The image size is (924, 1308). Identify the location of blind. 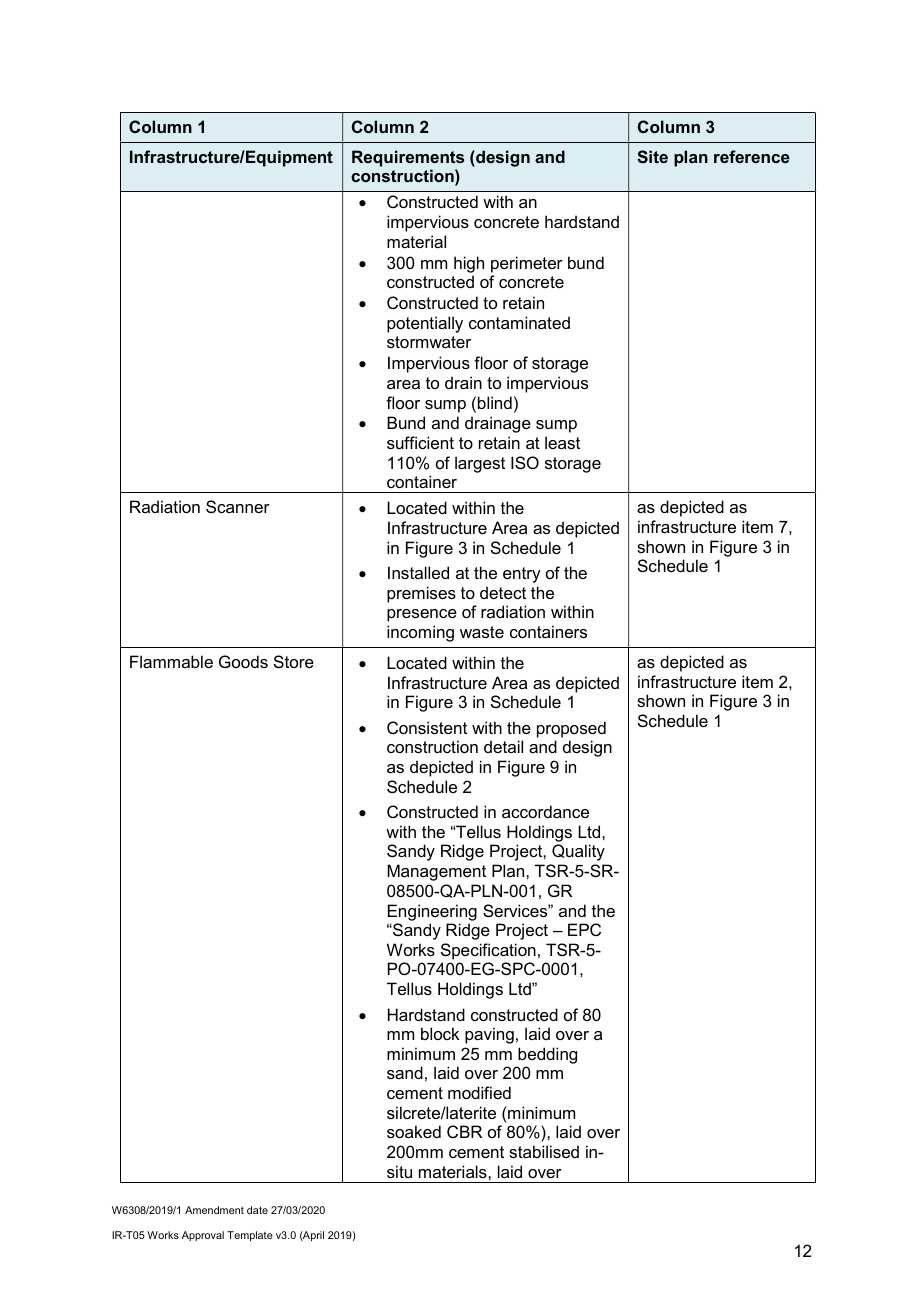
(495, 402).
